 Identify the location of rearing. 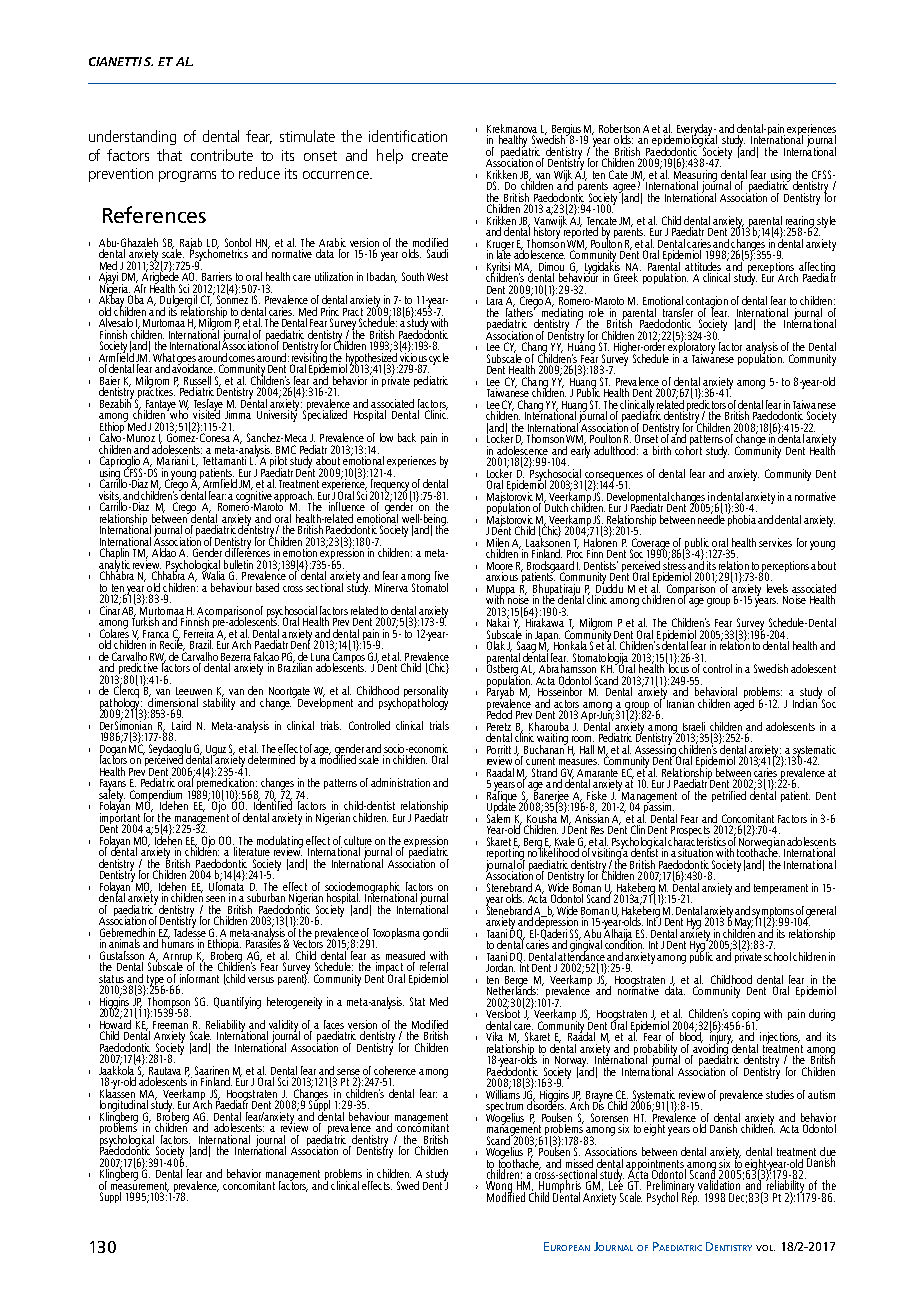
(801, 223).
